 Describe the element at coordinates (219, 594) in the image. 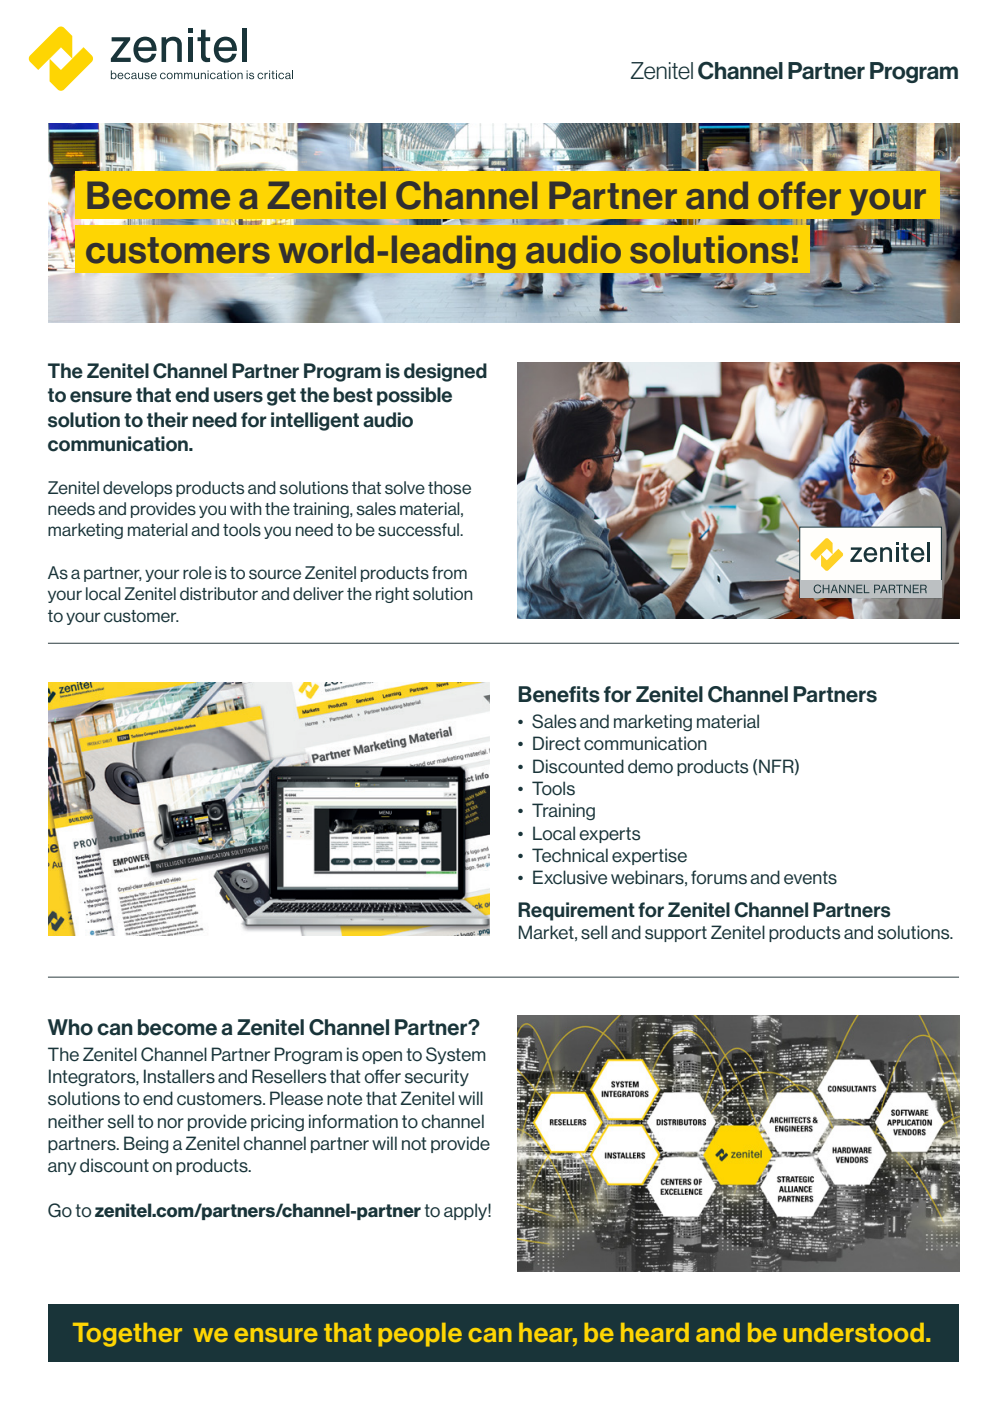

I see `distributor` at that location.
